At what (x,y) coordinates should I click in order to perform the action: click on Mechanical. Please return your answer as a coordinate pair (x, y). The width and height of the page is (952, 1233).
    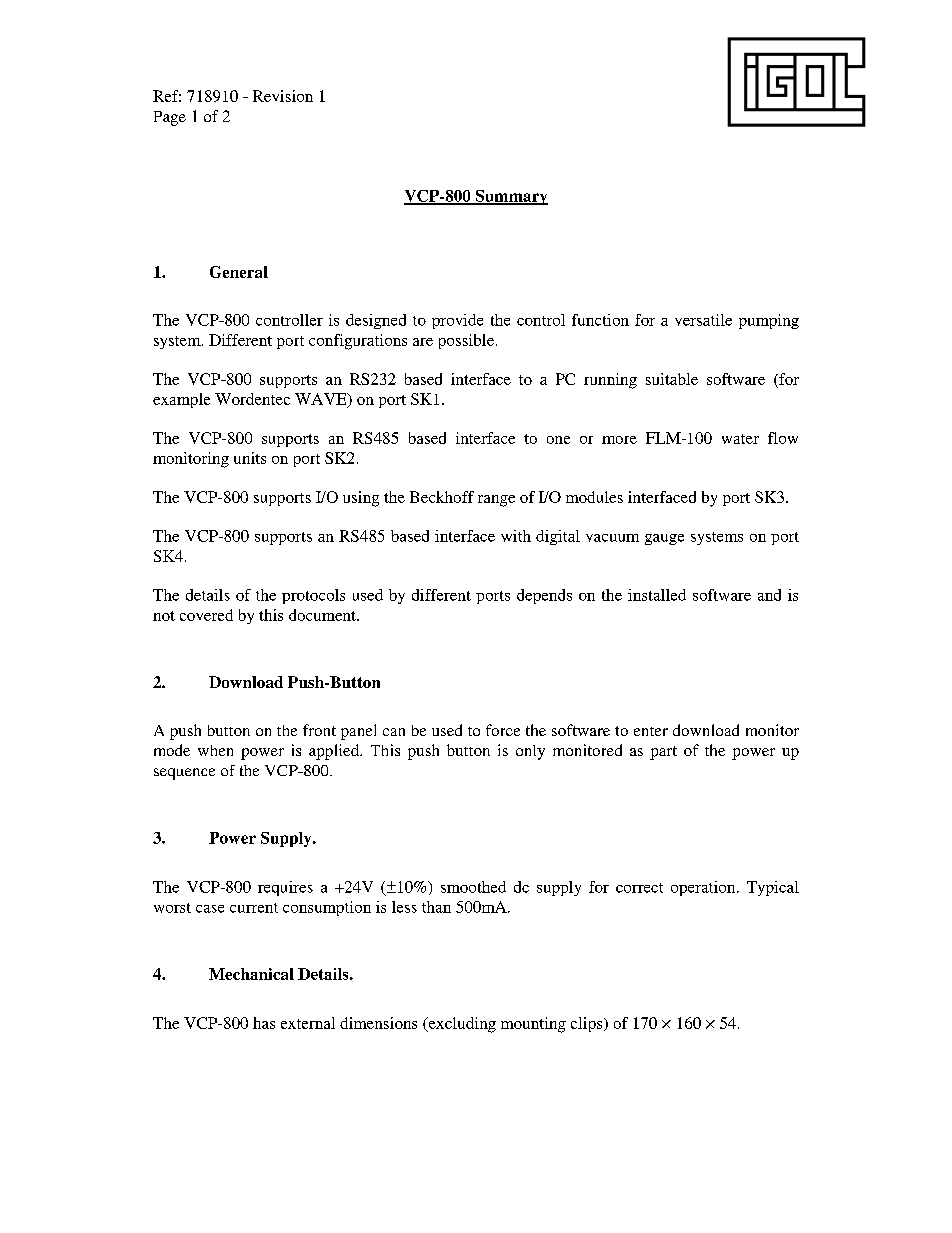
    Looking at the image, I should click on (251, 974).
